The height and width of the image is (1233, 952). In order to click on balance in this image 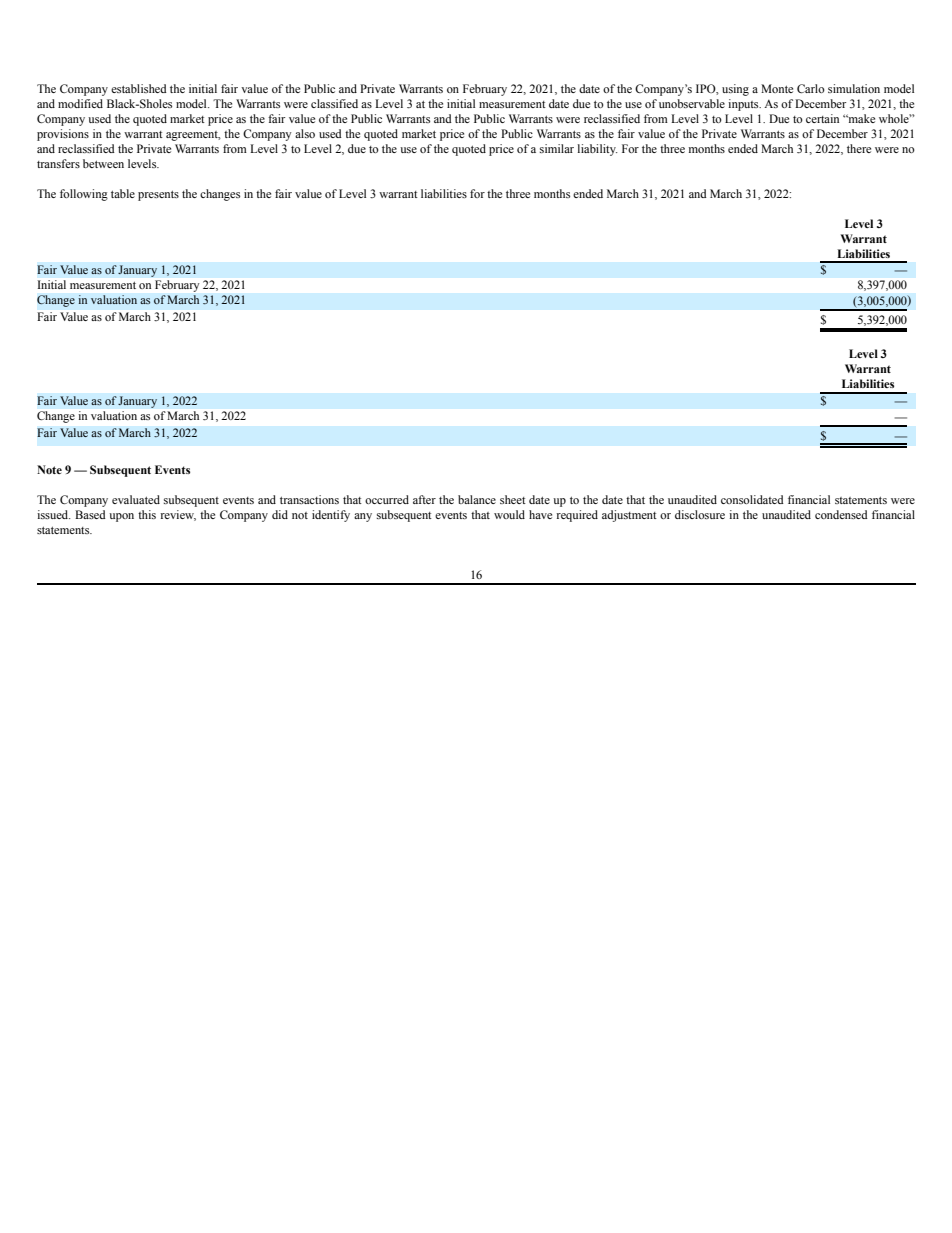, I will do `click(477, 499)`.
